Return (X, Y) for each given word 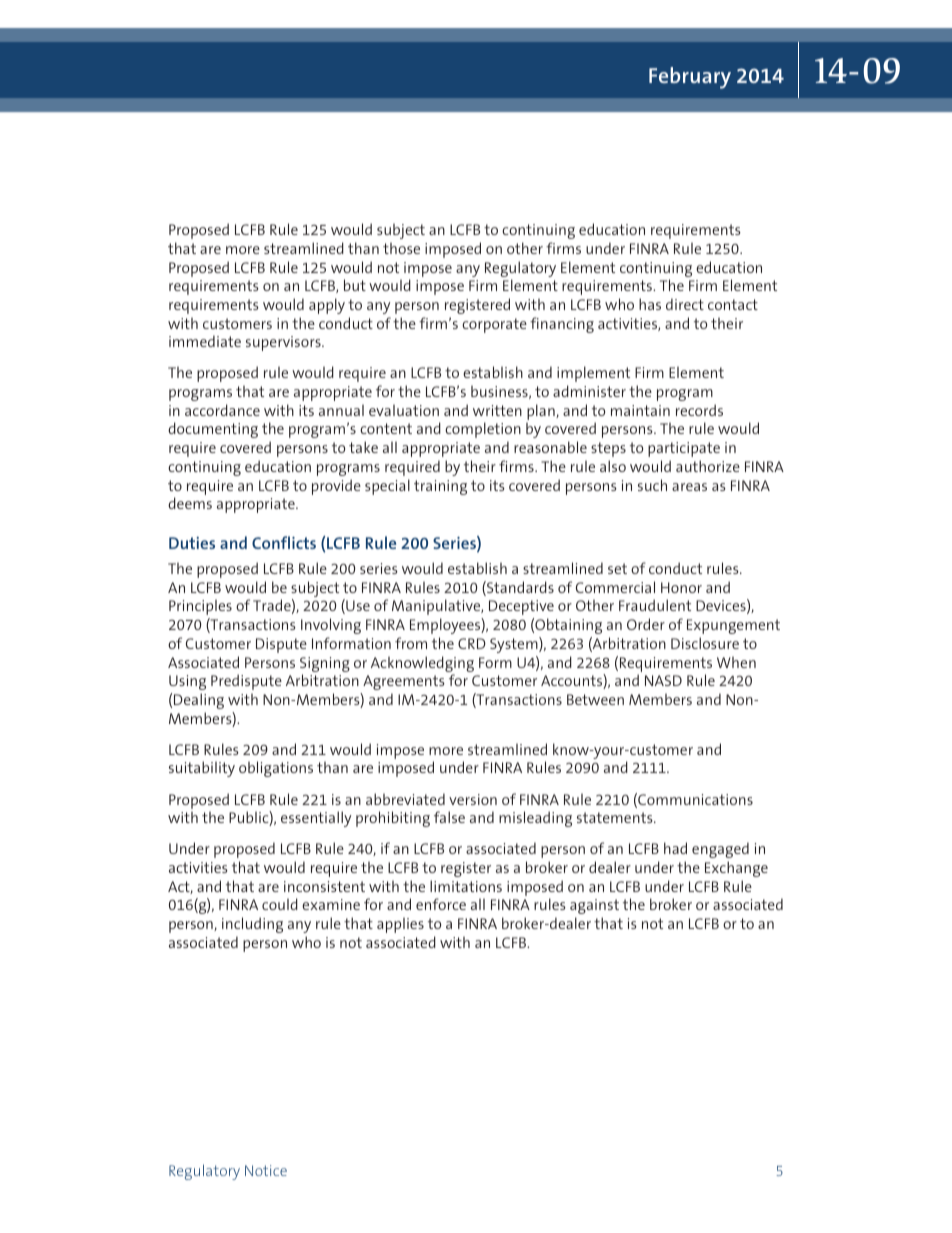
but (355, 285)
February (690, 78)
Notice (266, 1170)
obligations (276, 769)
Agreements (404, 682)
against (594, 906)
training (440, 487)
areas (689, 487)
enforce (441, 904)
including (252, 925)
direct (685, 304)
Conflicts (284, 542)
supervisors (284, 343)
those (401, 248)
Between (595, 699)
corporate (494, 325)
